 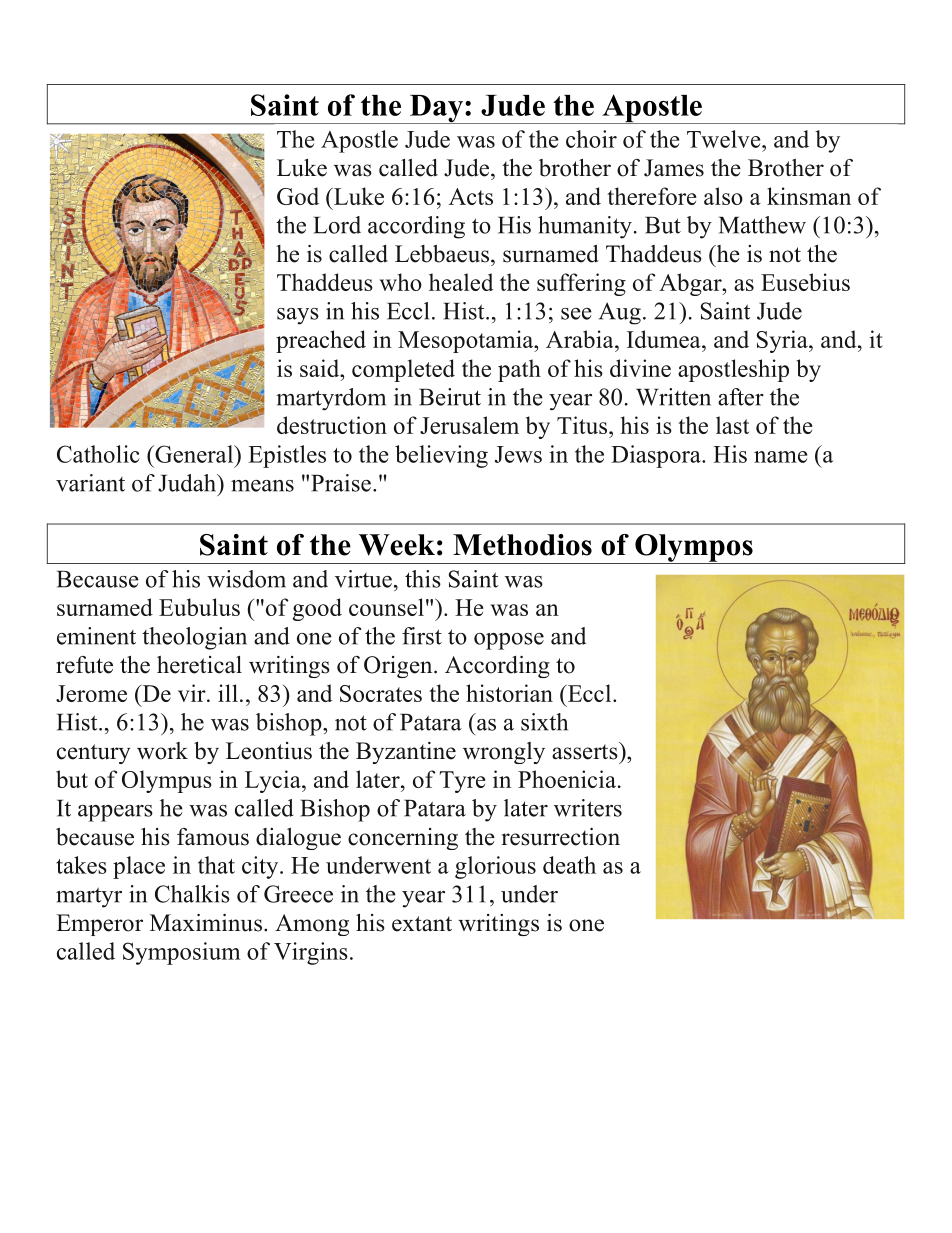 I want to click on after, so click(x=741, y=397).
